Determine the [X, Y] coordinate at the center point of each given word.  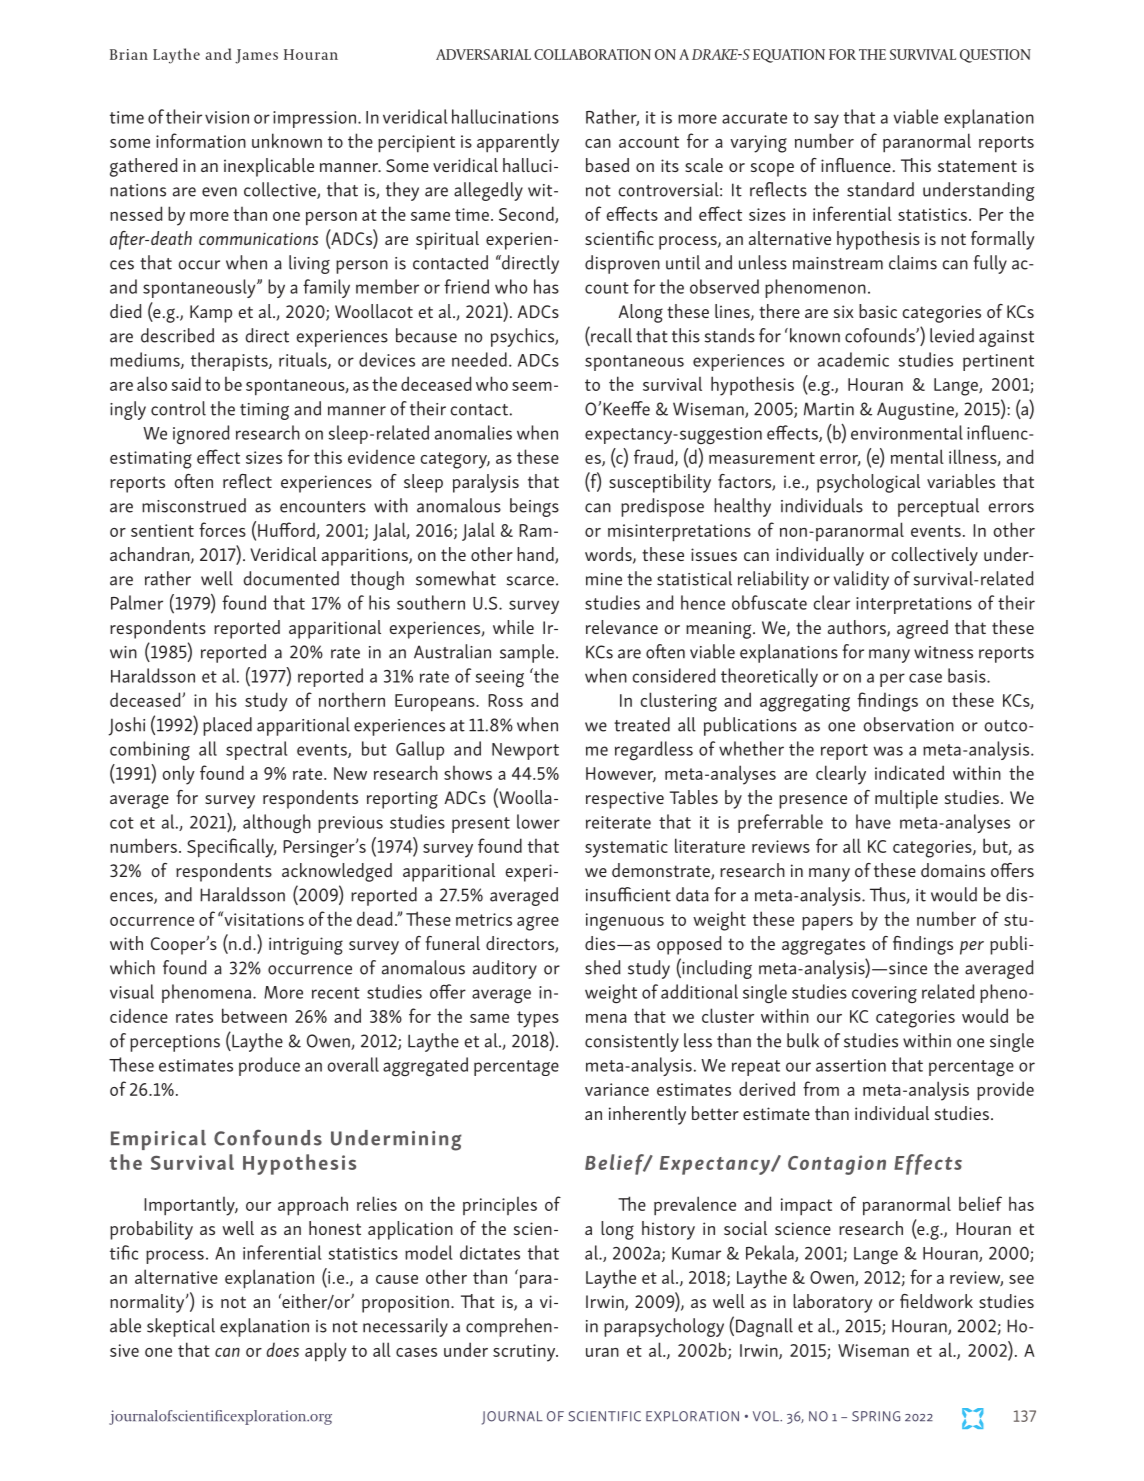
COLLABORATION [592, 54]
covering [884, 994]
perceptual [938, 507]
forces [222, 529]
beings [534, 507]
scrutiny [525, 1353]
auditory [505, 969]
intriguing [306, 946]
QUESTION [995, 56]
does [282, 1350]
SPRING [876, 1416]
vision [227, 117]
